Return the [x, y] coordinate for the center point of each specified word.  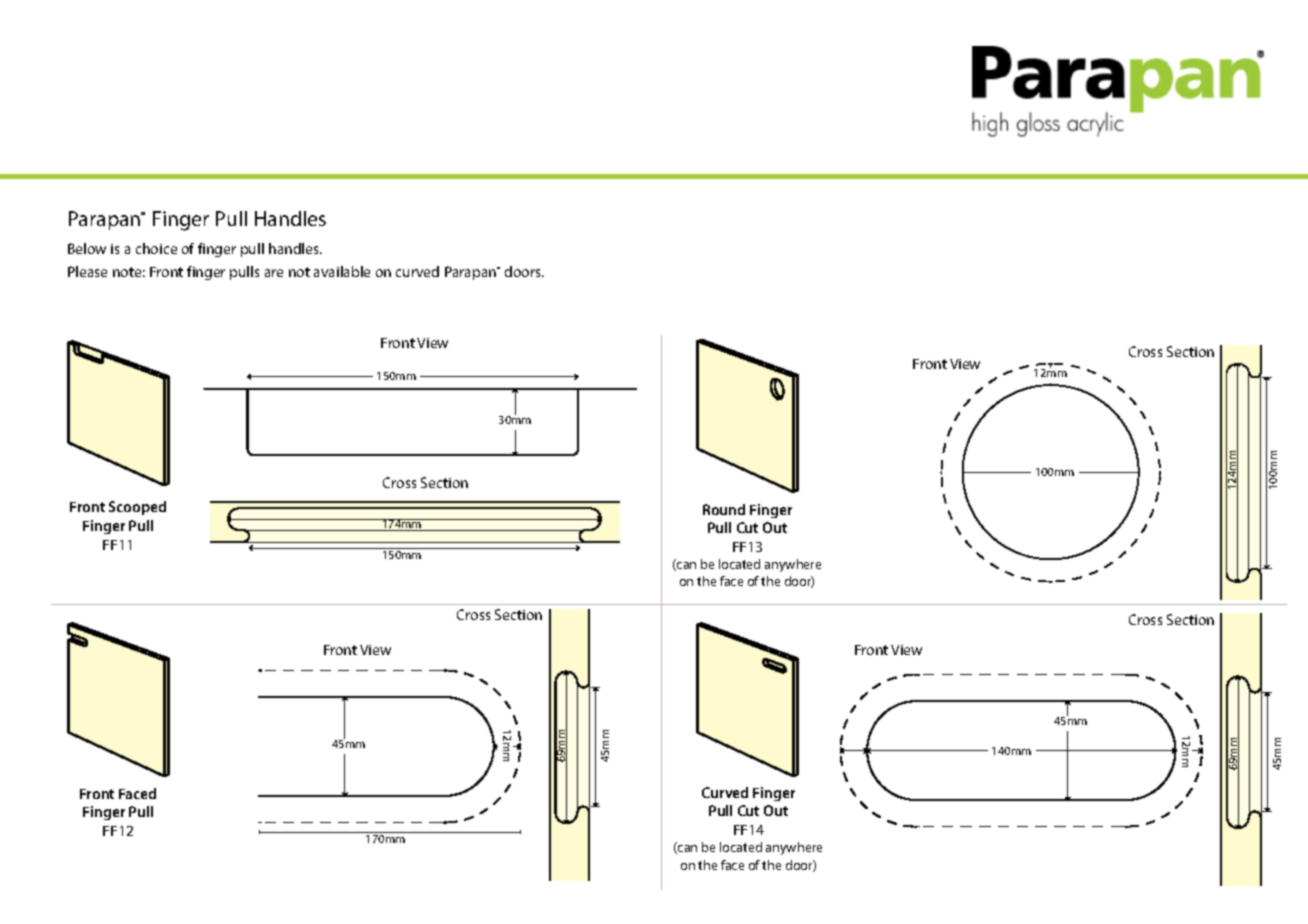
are [274, 273]
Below [87, 248]
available [342, 271]
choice [156, 248]
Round [724, 509]
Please [87, 271]
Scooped [137, 508]
